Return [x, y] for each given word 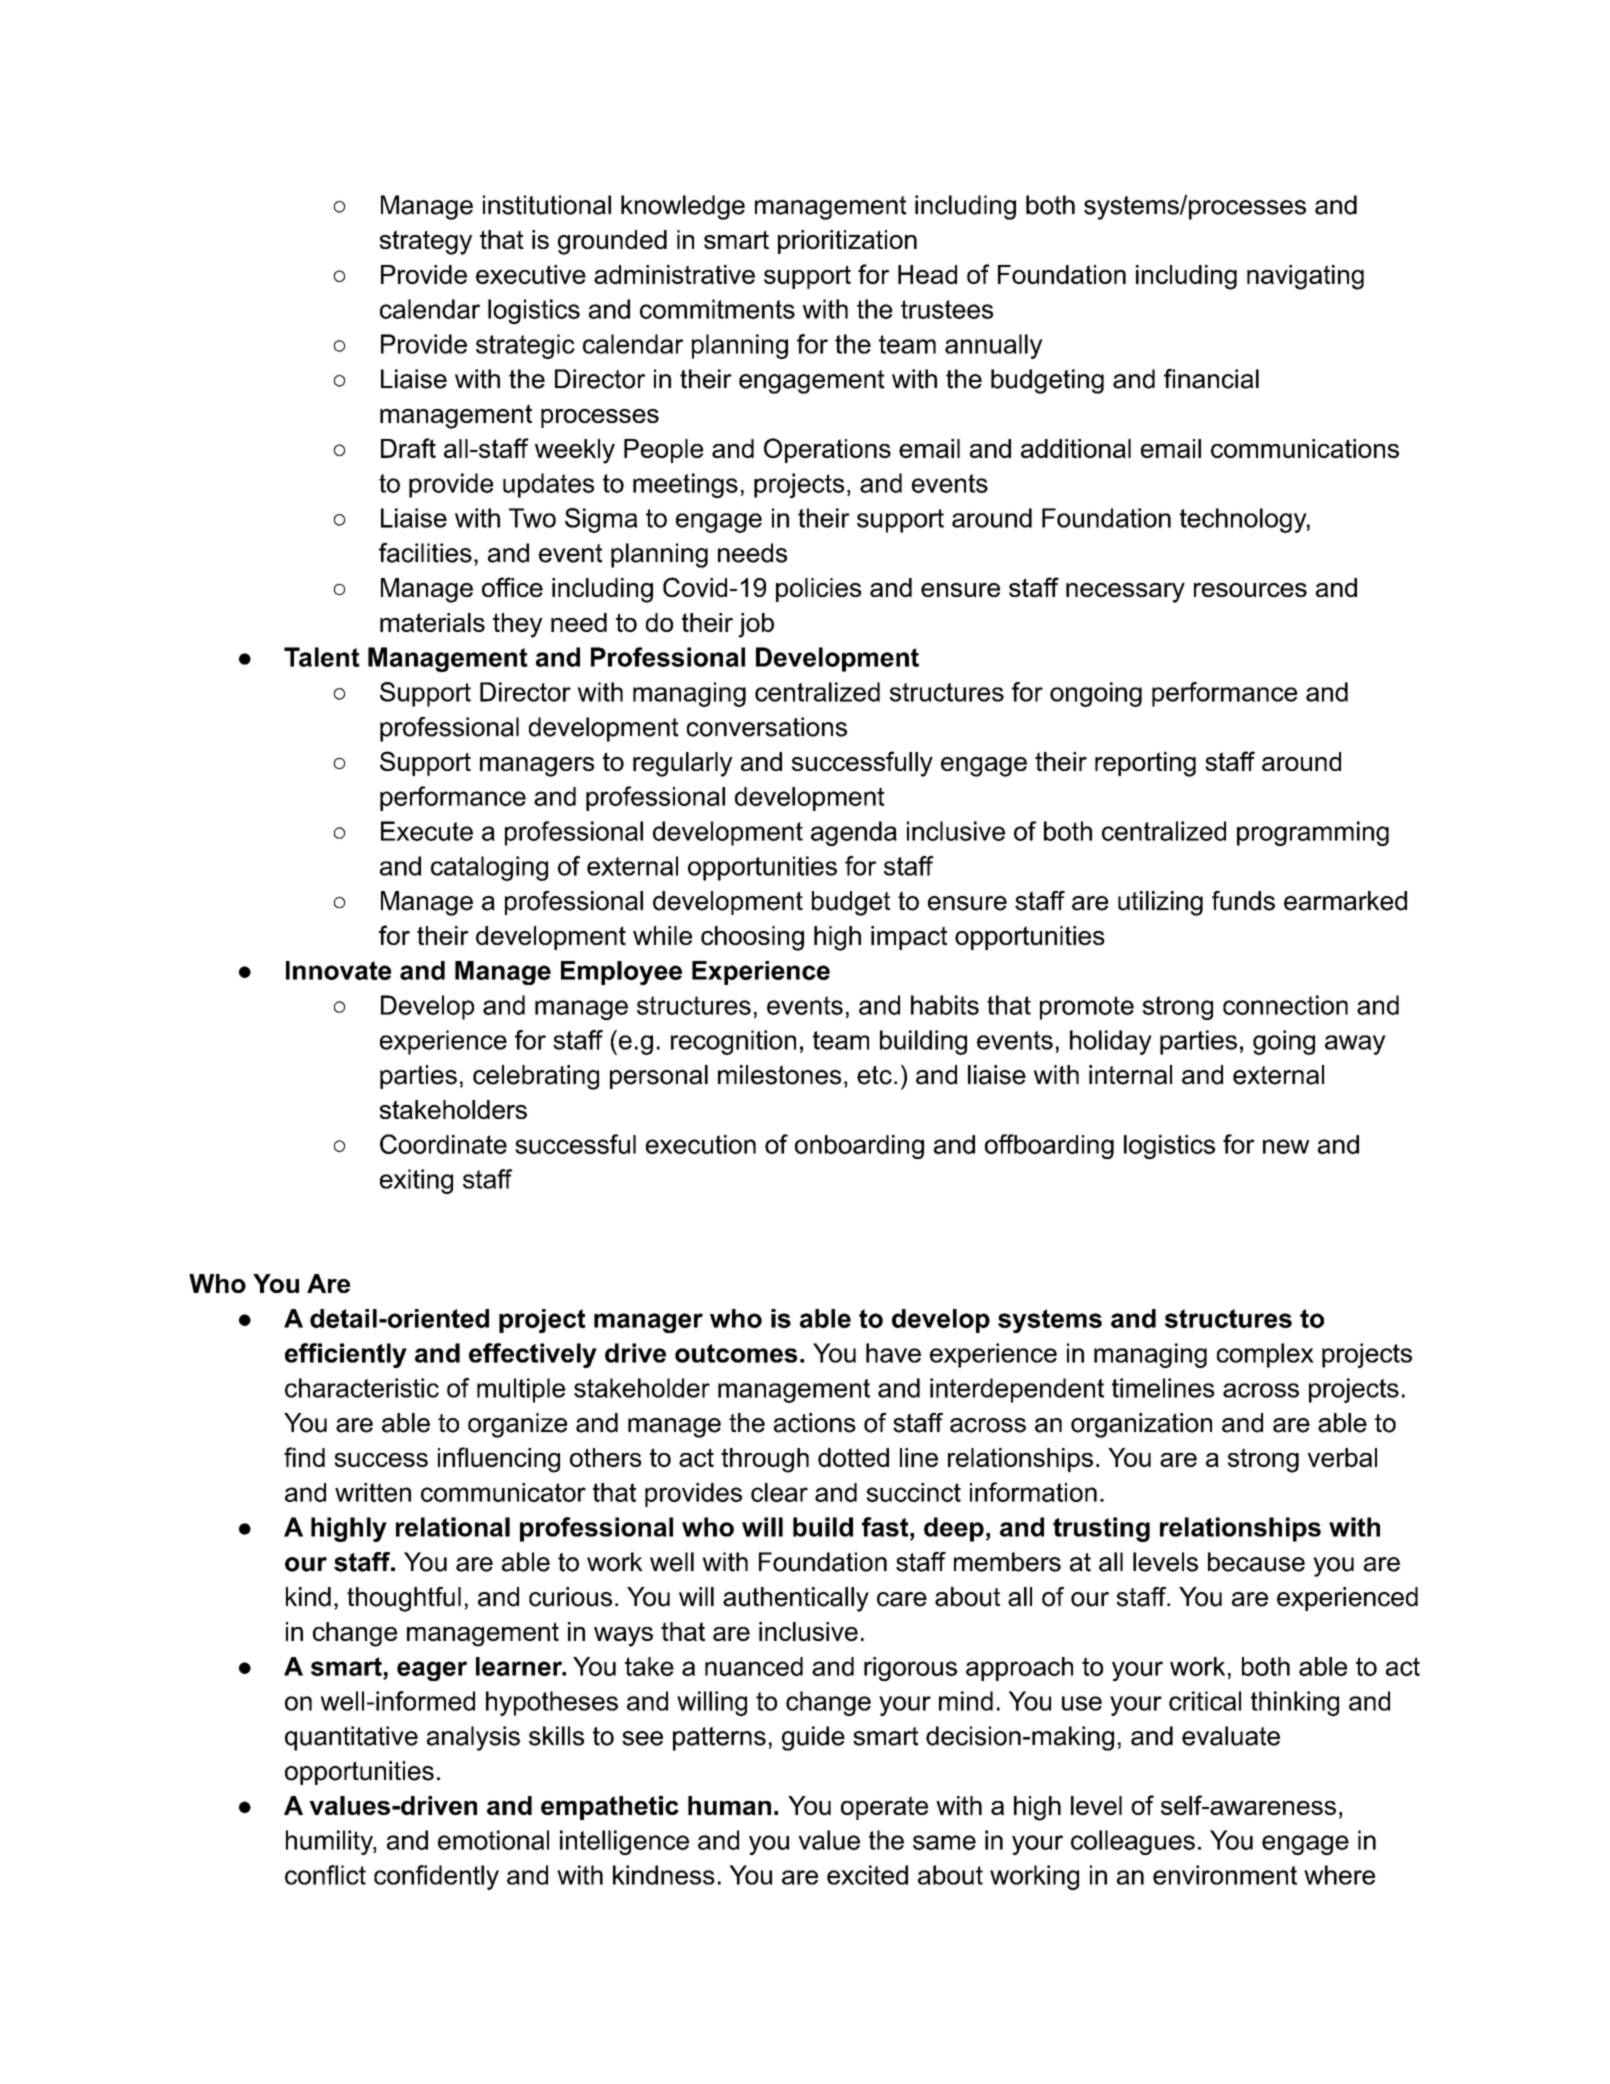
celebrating [536, 1077]
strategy [426, 242]
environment [1225, 1875]
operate [884, 1808]
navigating [1305, 277]
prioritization [847, 242]
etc [874, 1075]
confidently [436, 1877]
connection [1285, 1005]
